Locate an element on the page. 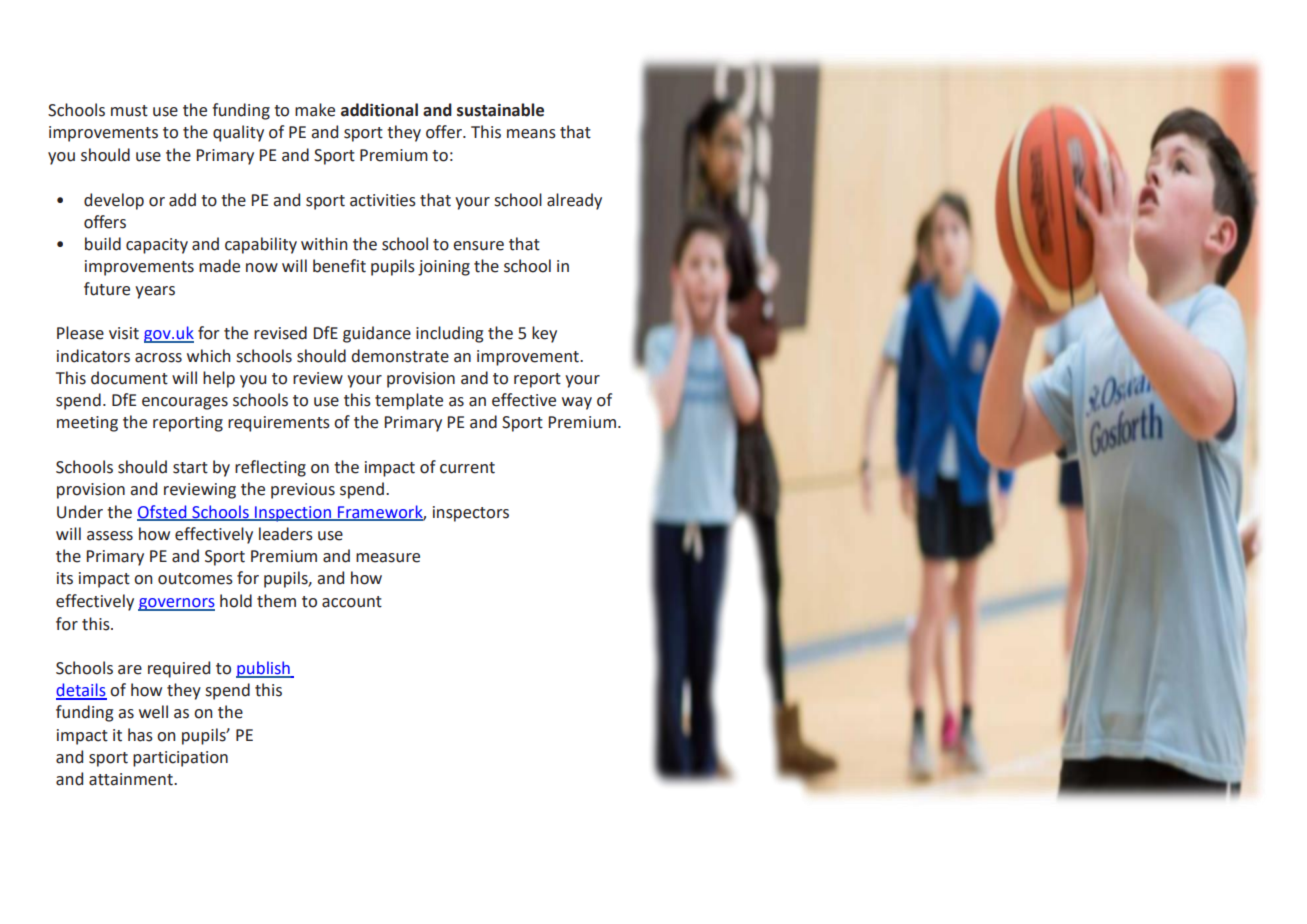  must is located at coordinates (129, 111).
